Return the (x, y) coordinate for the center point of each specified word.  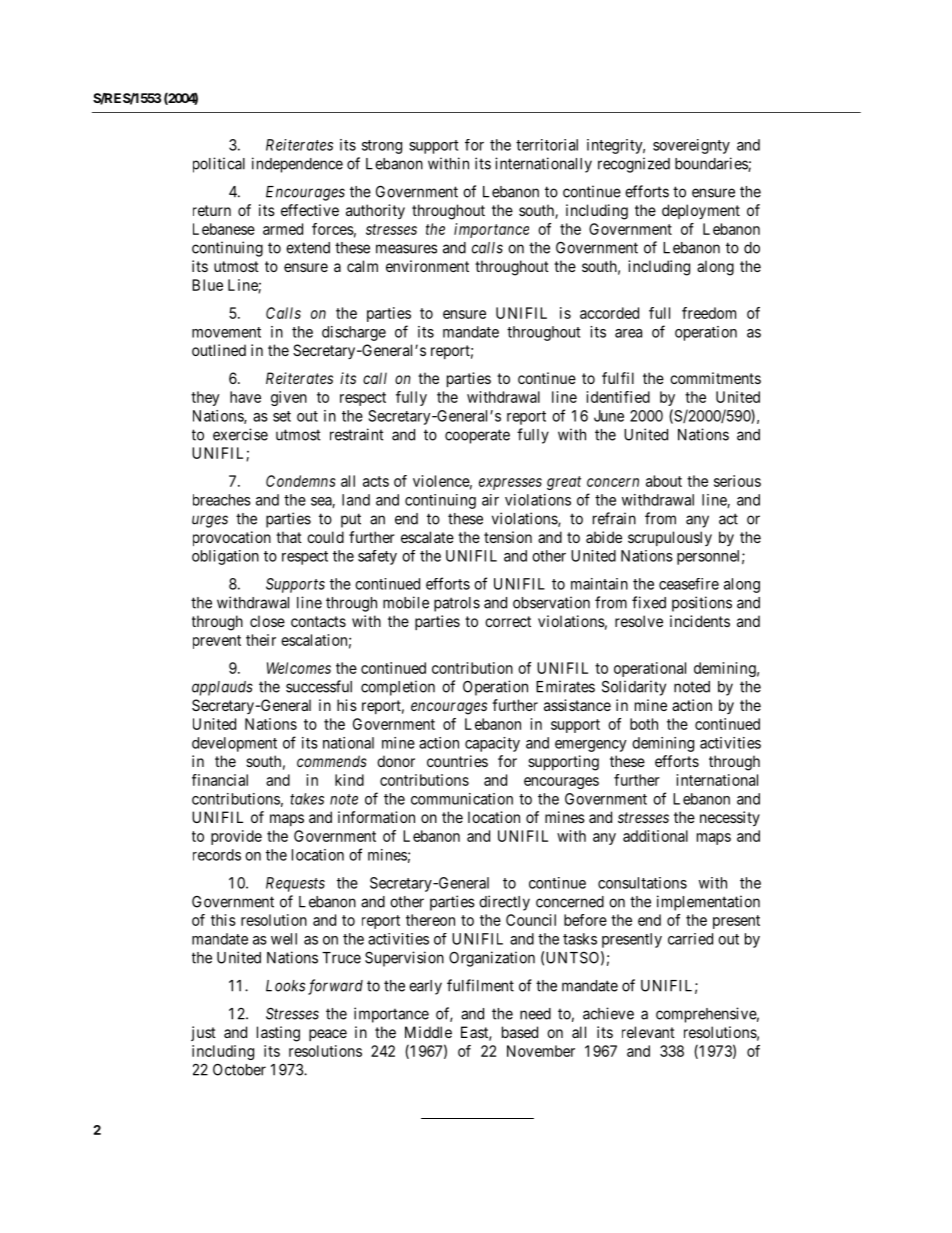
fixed (649, 602)
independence (297, 165)
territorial (547, 145)
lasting (278, 1034)
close (267, 621)
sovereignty (691, 146)
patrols (457, 604)
